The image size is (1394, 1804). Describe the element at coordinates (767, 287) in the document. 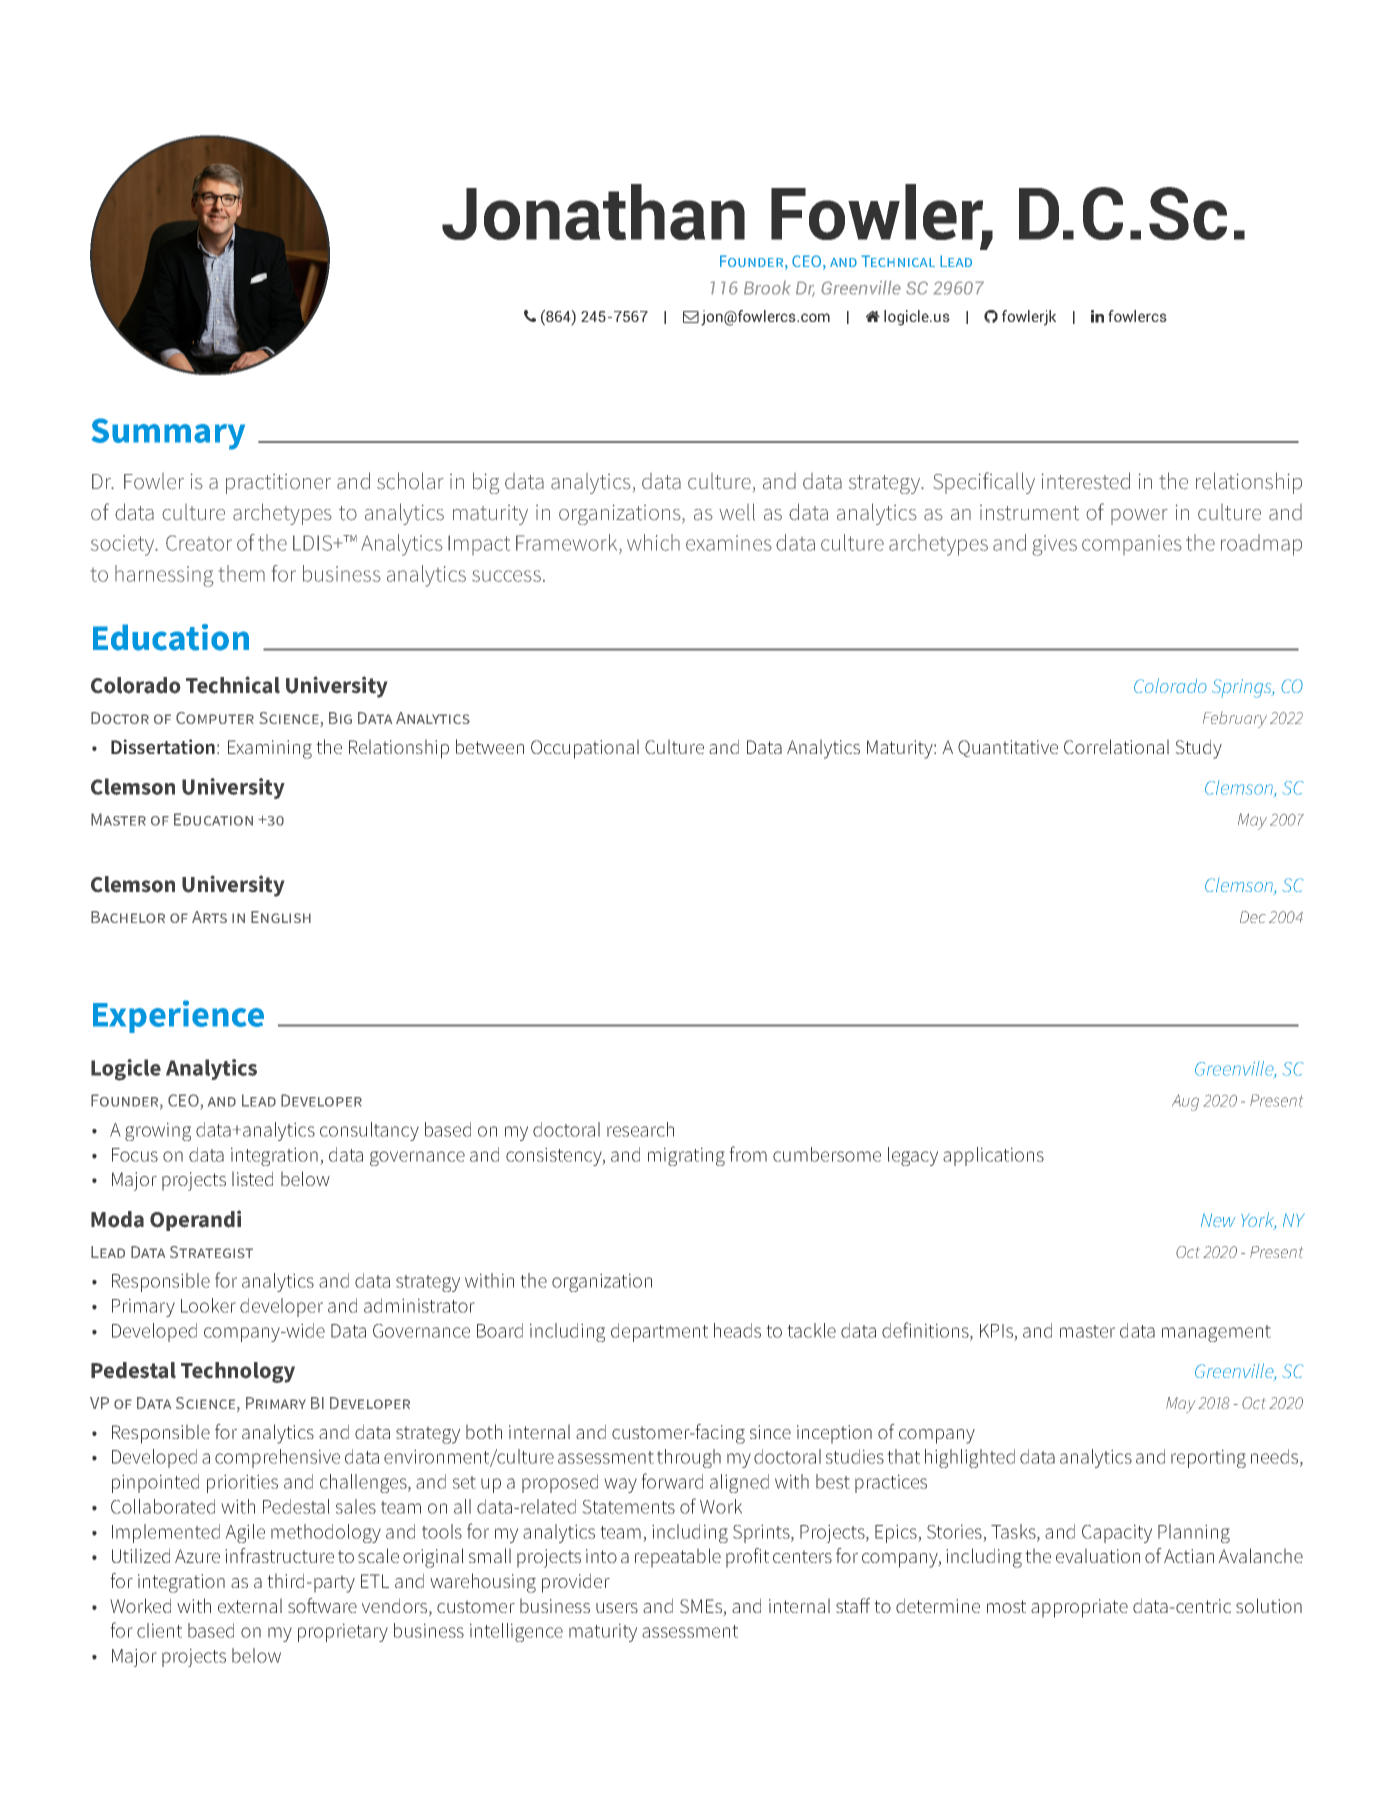

I see `Brook` at that location.
